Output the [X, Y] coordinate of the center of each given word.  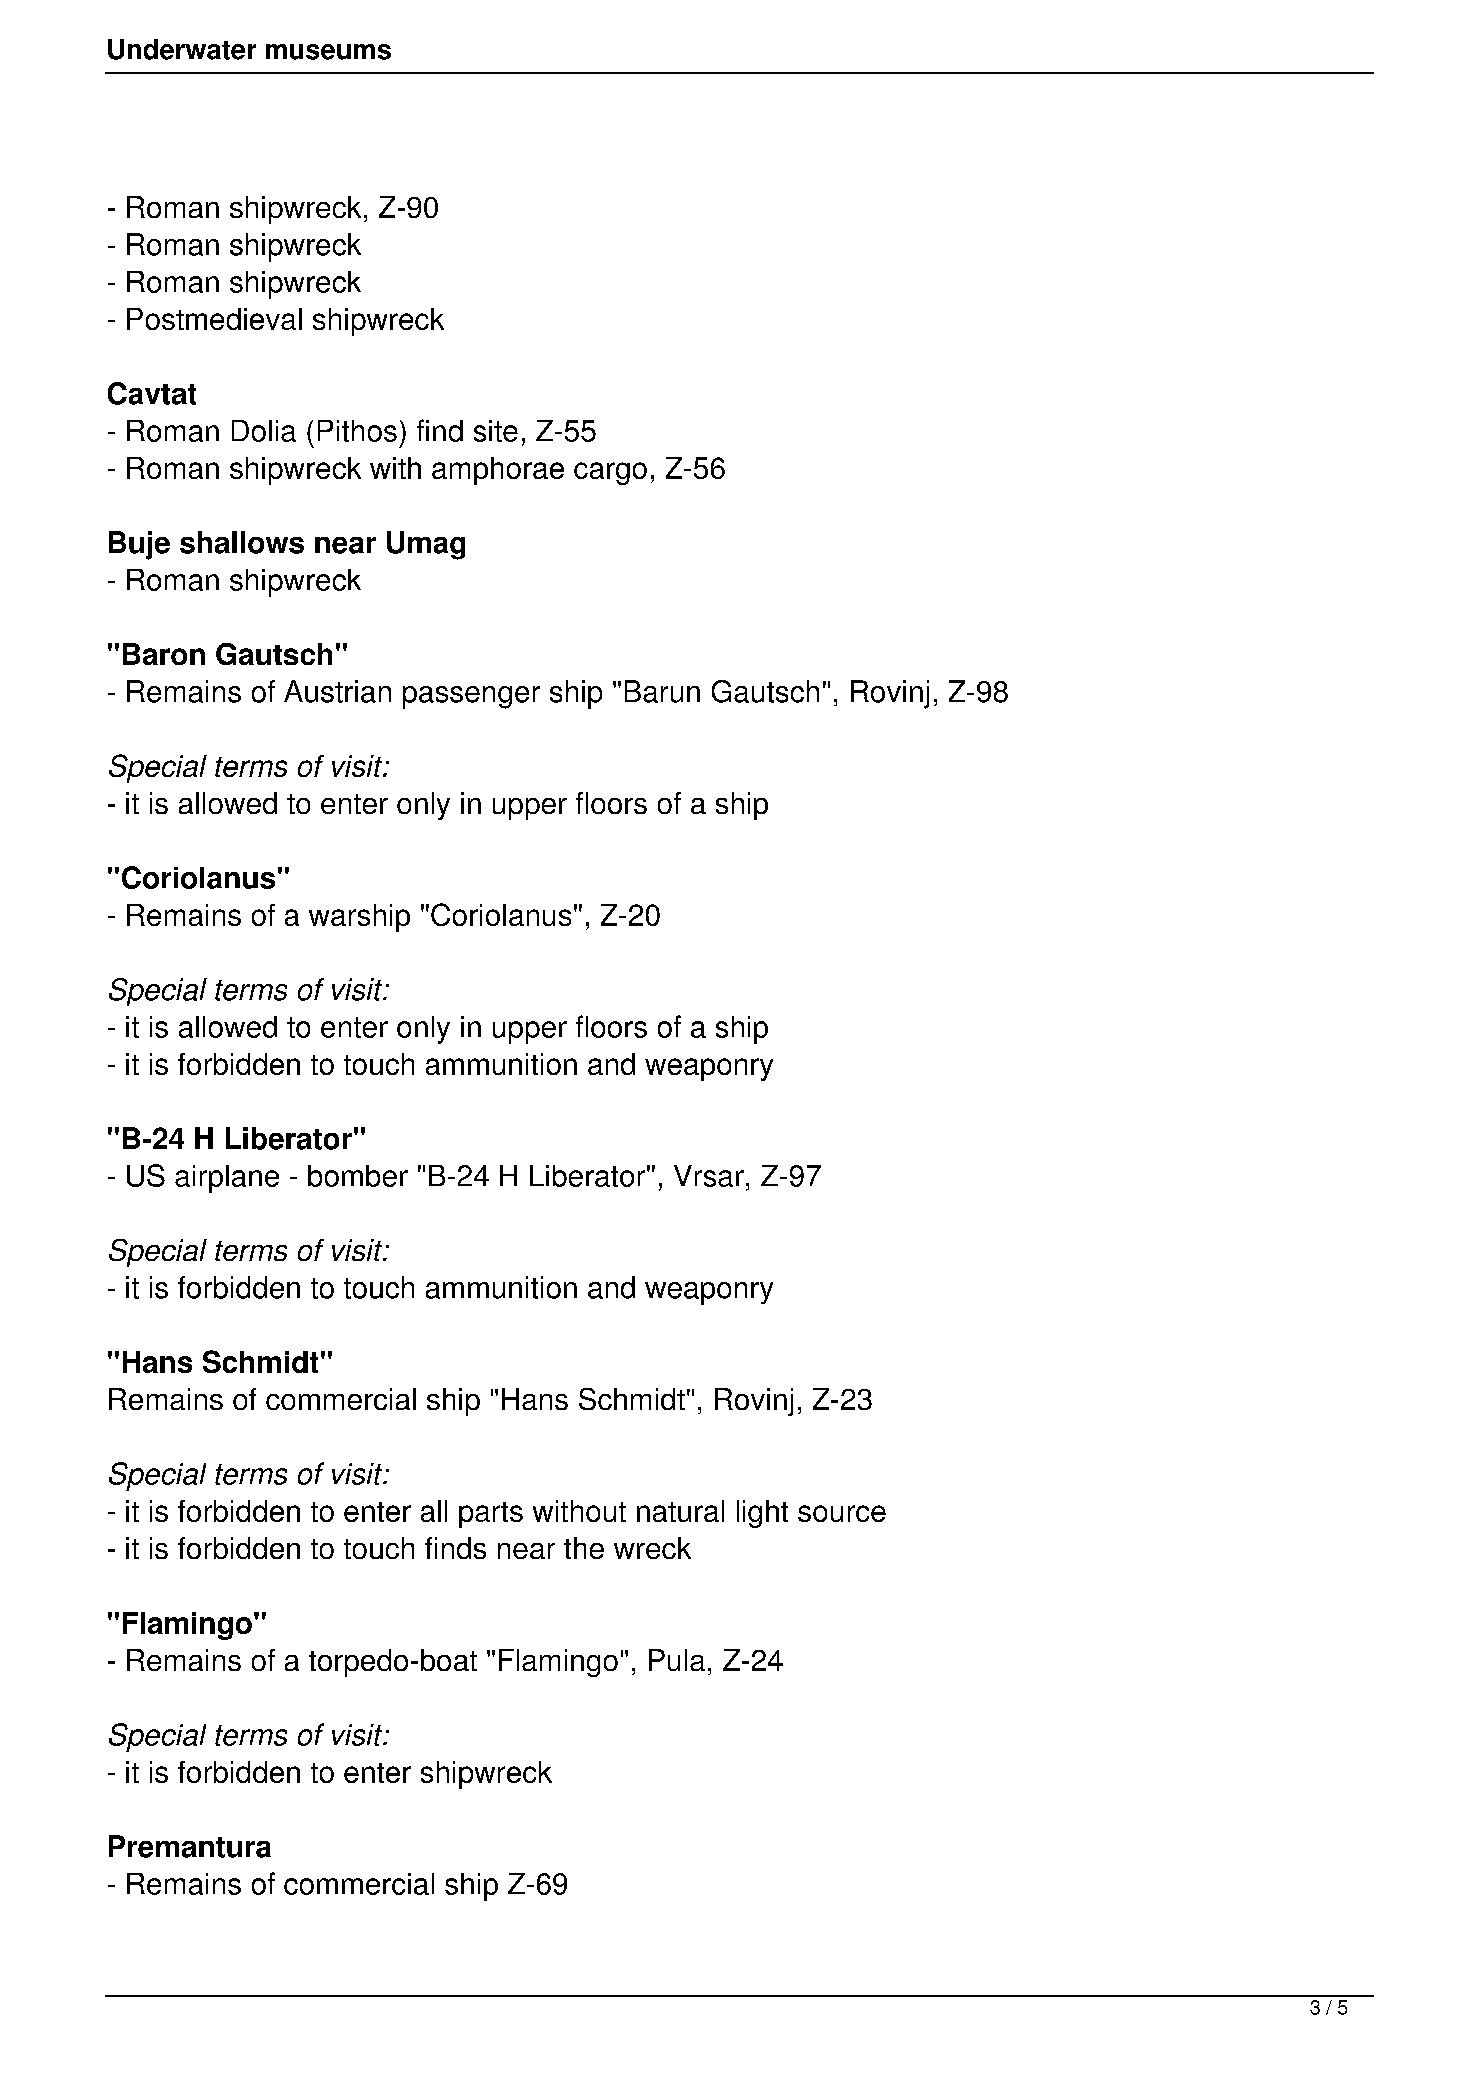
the [584, 1548]
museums [328, 52]
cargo [610, 473]
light [762, 1514]
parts [491, 1515]
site [496, 431]
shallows [242, 542]
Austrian [337, 691]
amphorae [498, 471]
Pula [677, 1660]
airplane [227, 1179]
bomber [358, 1176]
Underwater [182, 49]
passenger [471, 697]
